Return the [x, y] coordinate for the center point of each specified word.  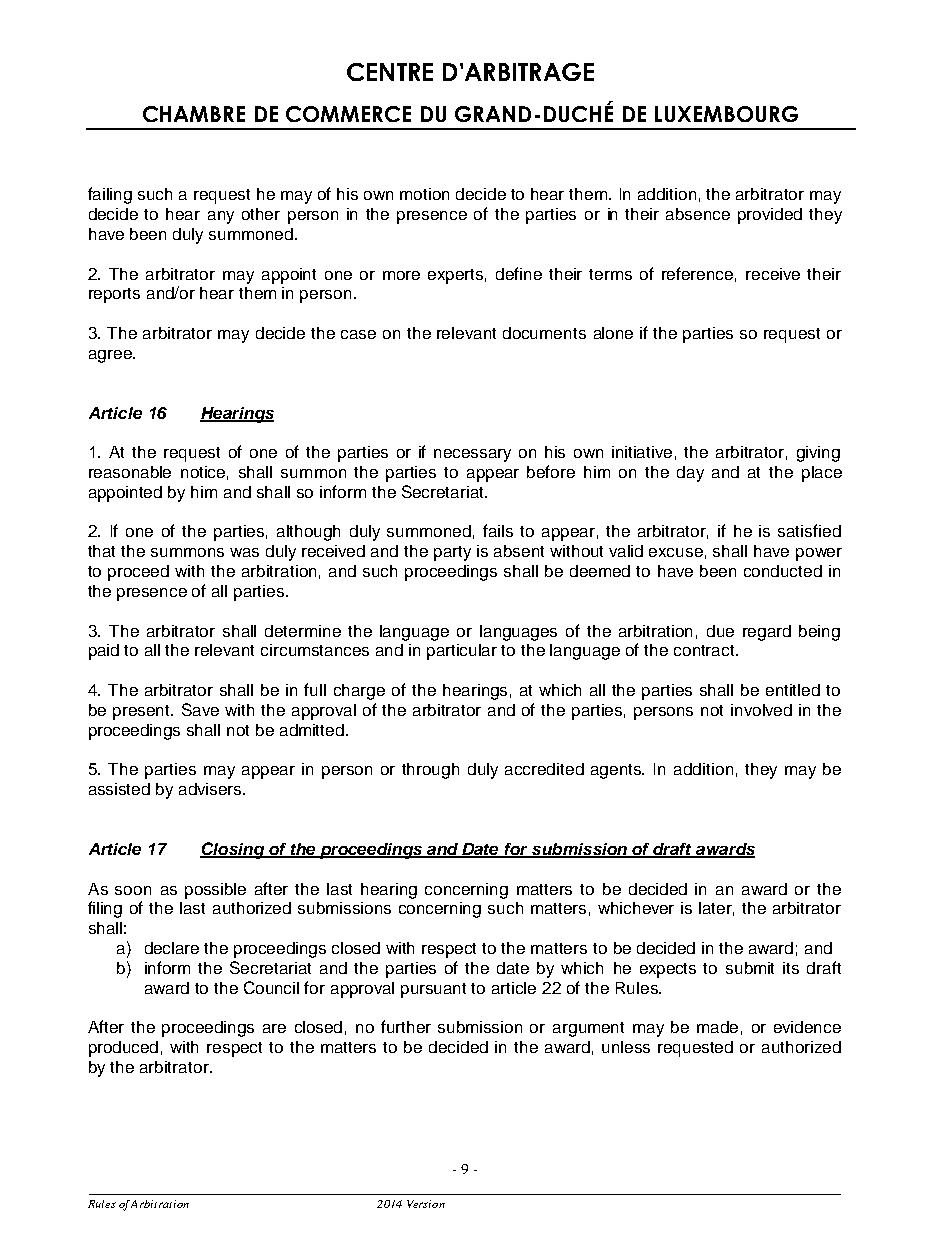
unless [626, 1047]
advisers [211, 789]
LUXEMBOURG [726, 114]
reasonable [130, 472]
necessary [472, 455]
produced [123, 1049]
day [690, 474]
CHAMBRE [194, 114]
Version [426, 1204]
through [430, 771]
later [716, 909]
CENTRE [390, 72]
